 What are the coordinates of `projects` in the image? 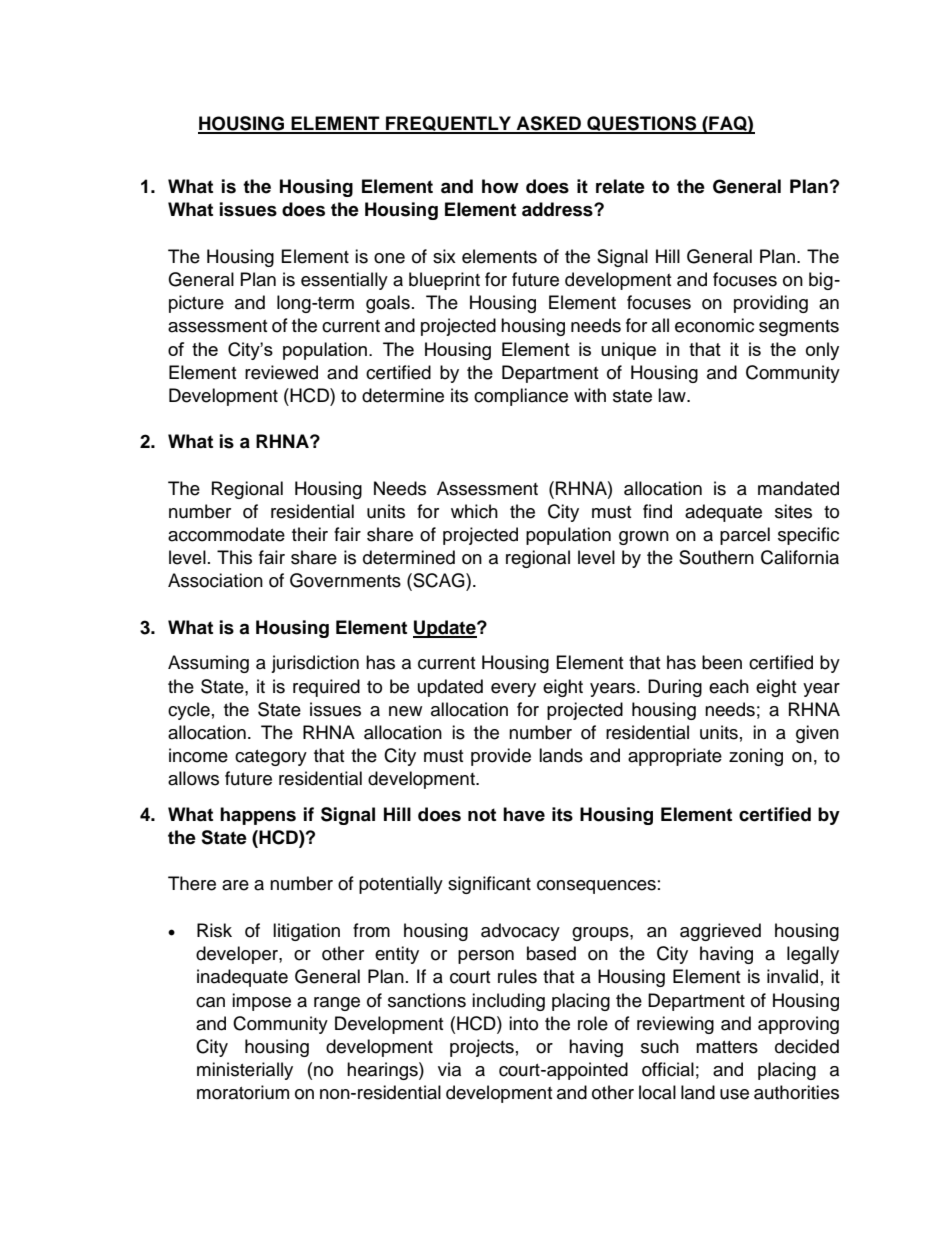 It's located at (482, 1048).
